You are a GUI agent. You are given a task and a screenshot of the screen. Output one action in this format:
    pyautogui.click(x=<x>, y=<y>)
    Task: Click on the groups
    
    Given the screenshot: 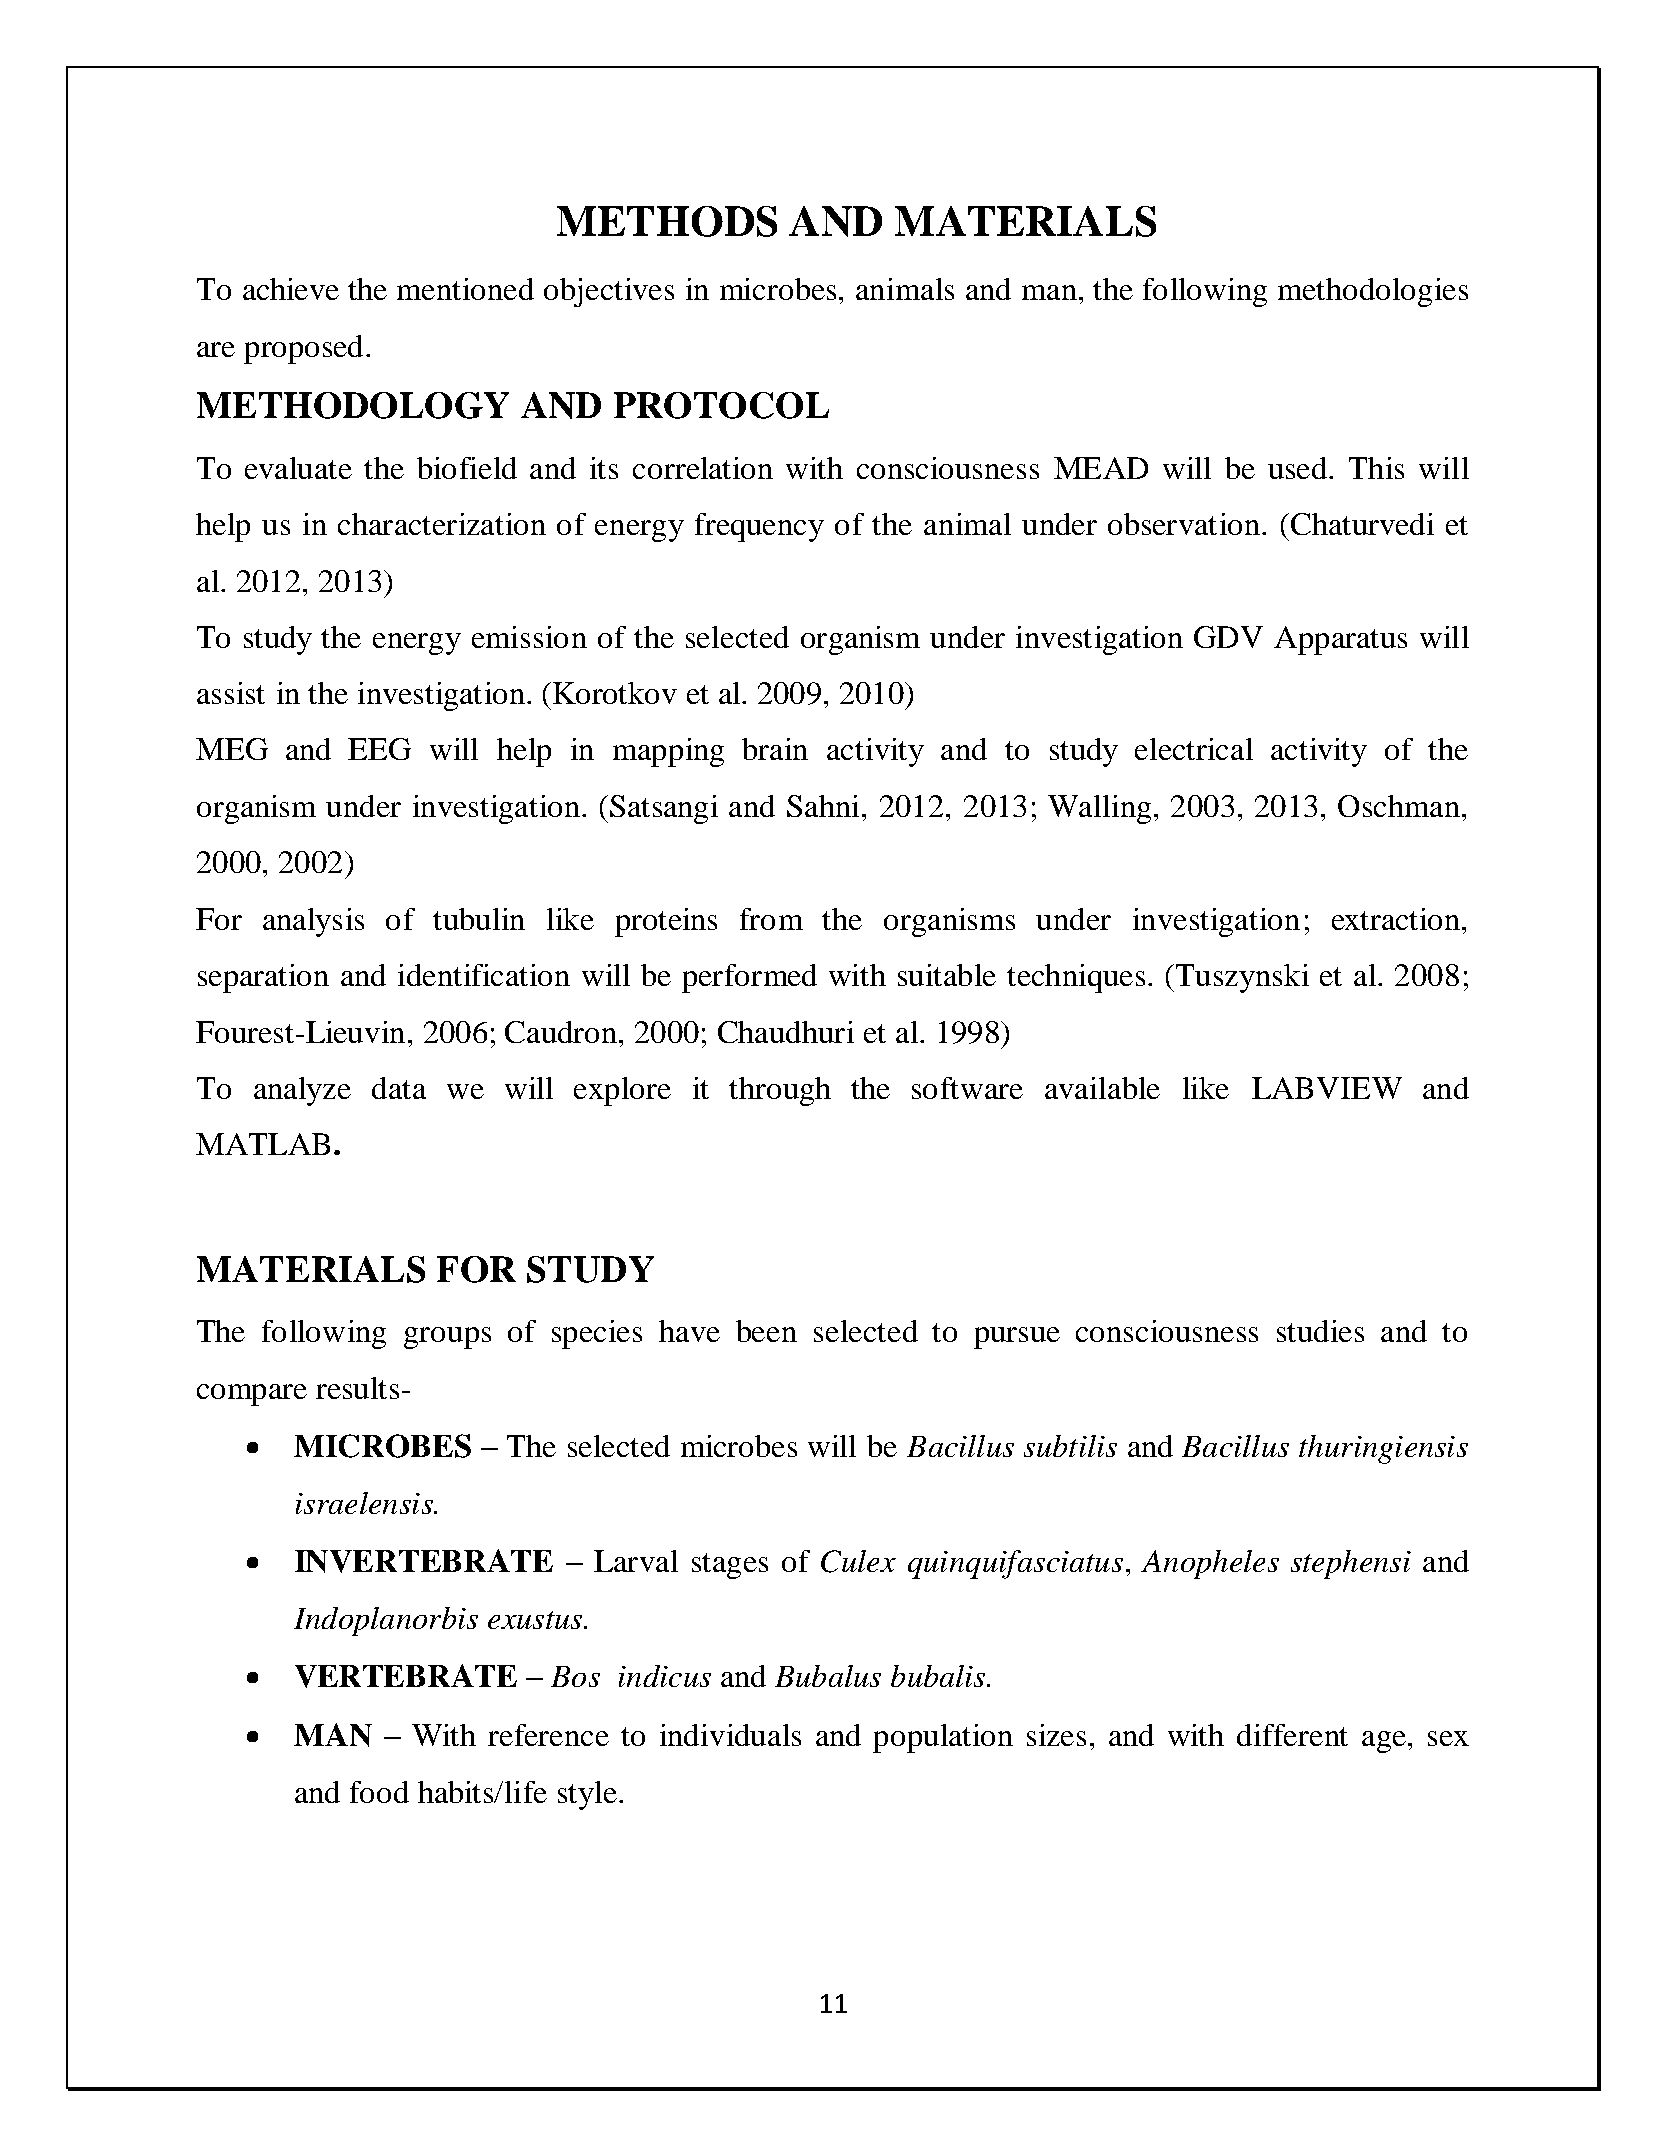 What is the action you would take?
    pyautogui.click(x=447, y=1338)
